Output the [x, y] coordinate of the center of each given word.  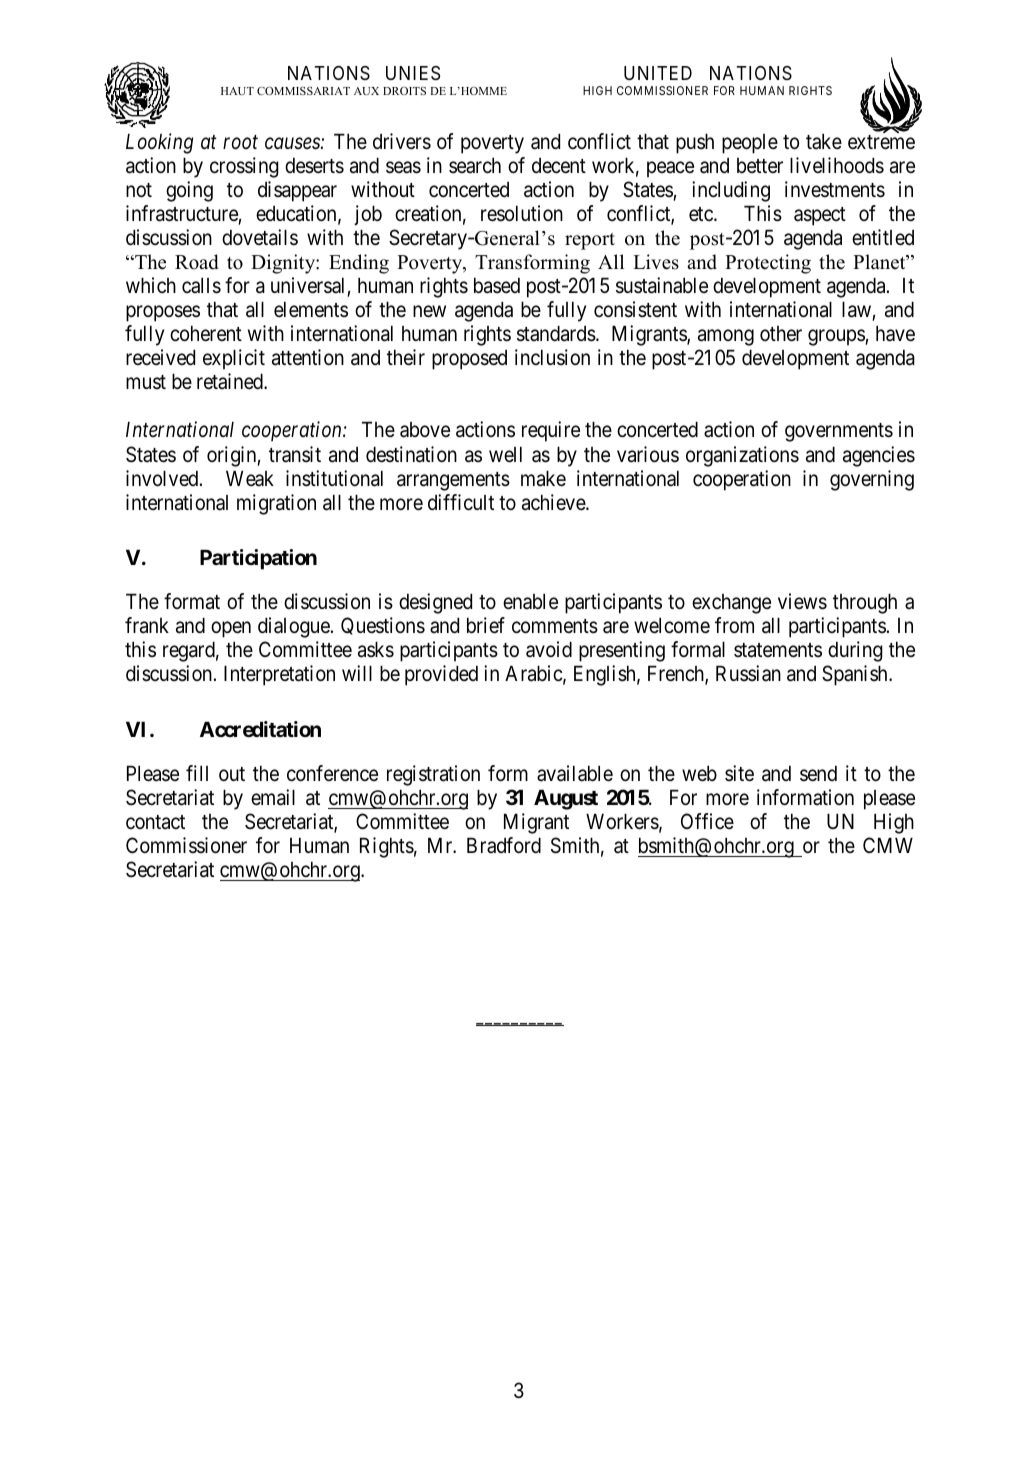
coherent [206, 333]
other [781, 334]
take [824, 141]
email [273, 797]
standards [556, 333]
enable [530, 601]
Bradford [504, 845]
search [475, 165]
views [802, 601]
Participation [258, 559]
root [240, 143]
